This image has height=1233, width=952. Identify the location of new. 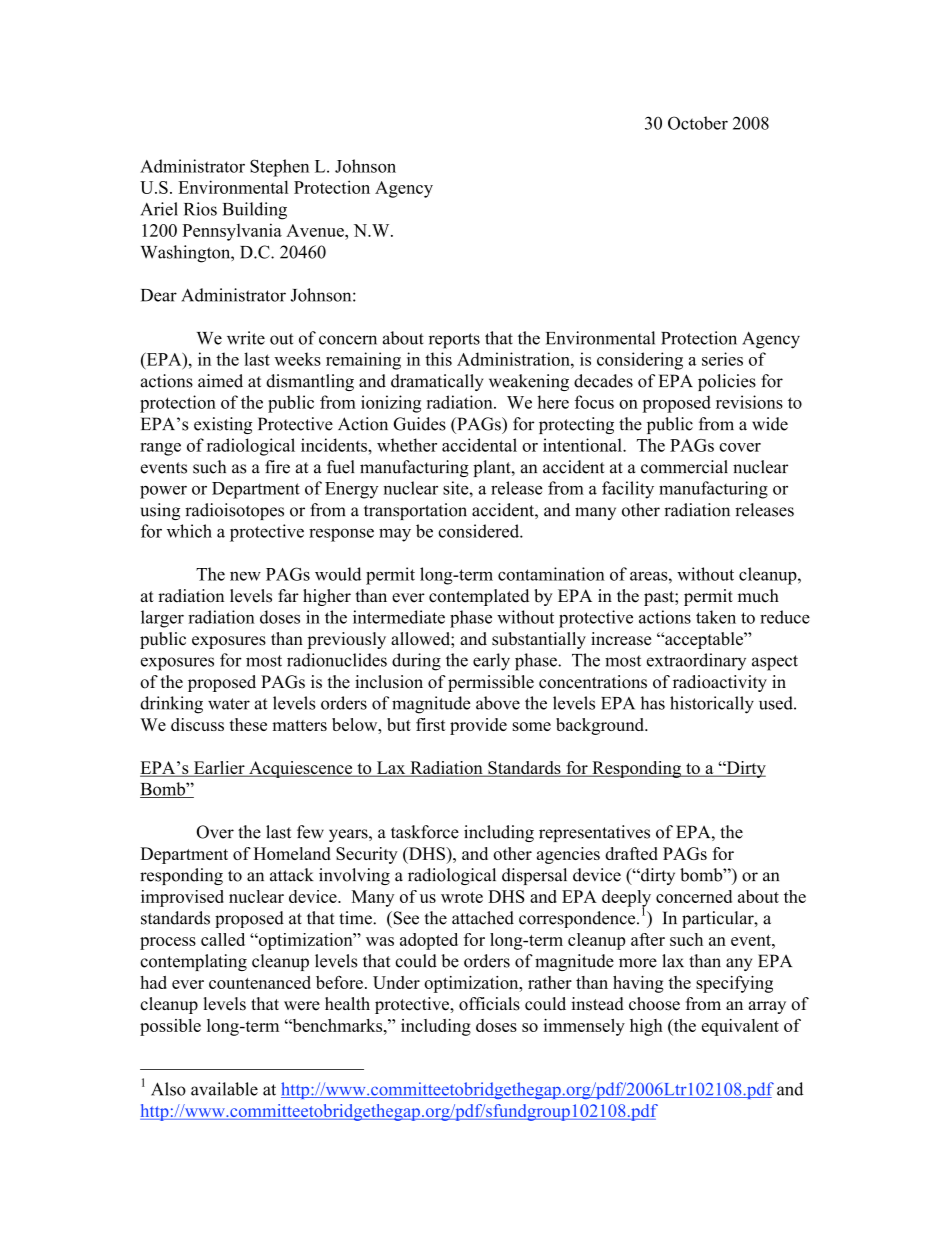
(245, 576).
